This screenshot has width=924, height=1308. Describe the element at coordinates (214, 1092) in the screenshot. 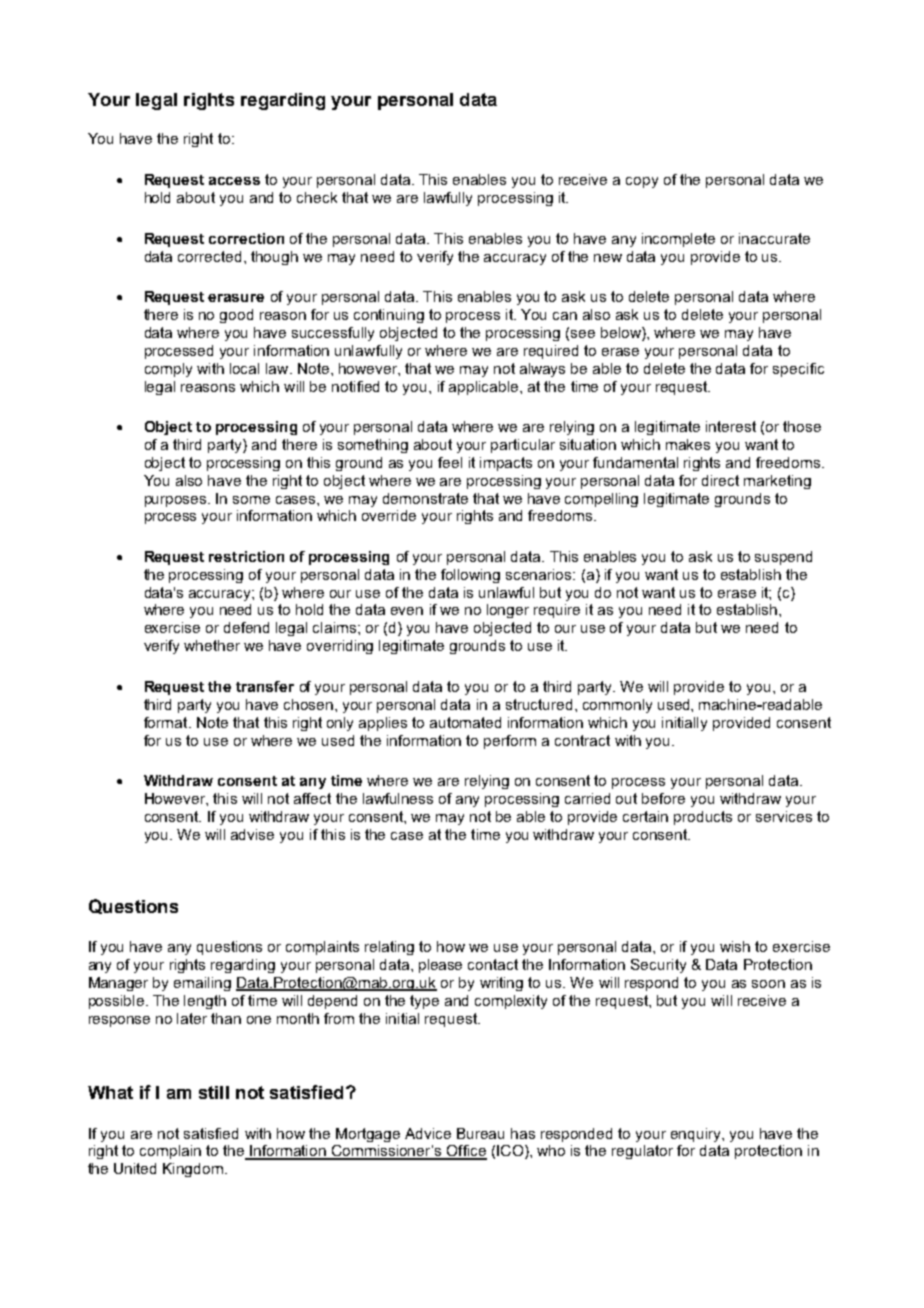

I see `still` at that location.
